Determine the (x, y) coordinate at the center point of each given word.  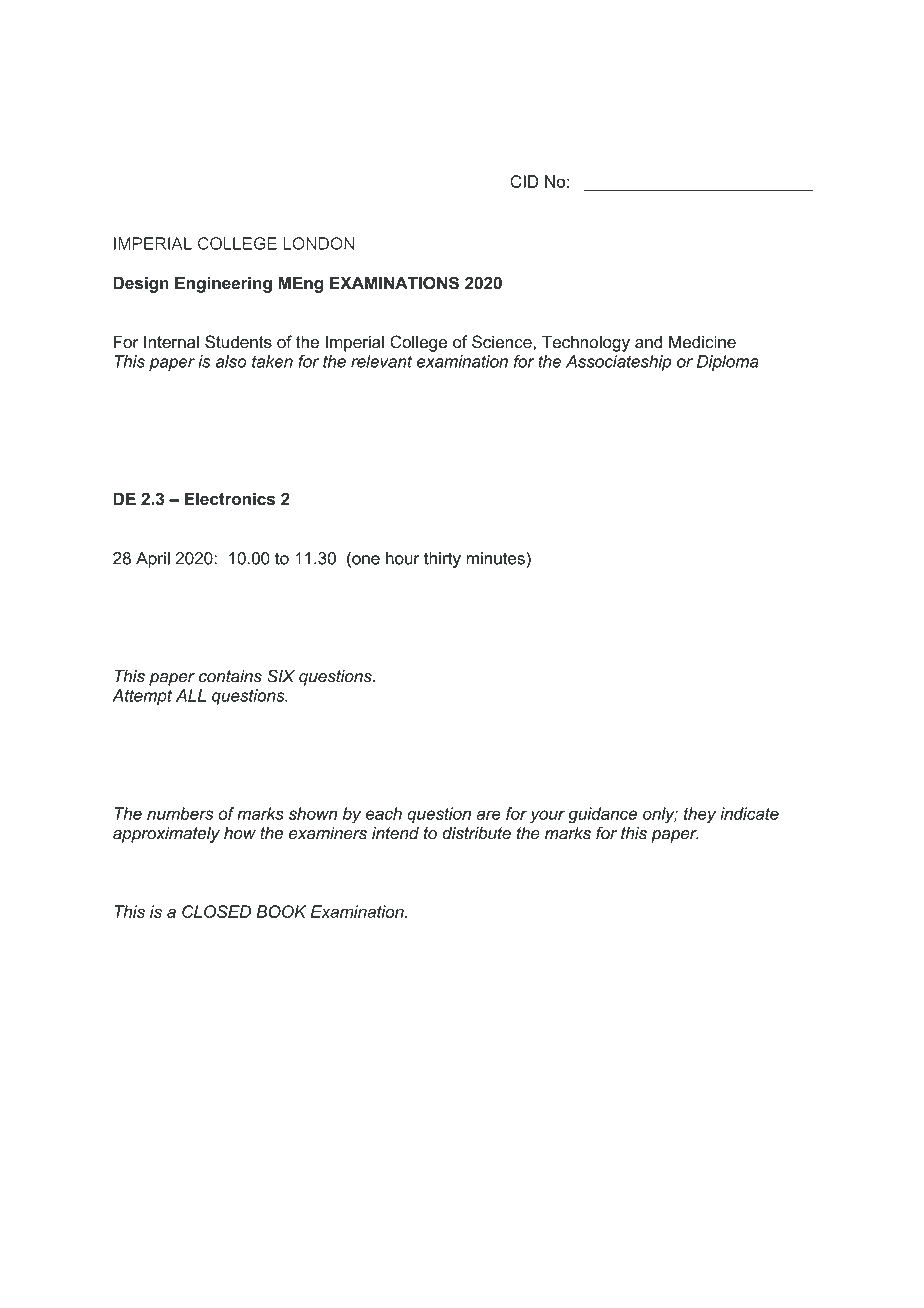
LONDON (318, 243)
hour (403, 558)
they (700, 815)
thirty (442, 560)
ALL (191, 695)
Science (503, 342)
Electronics (230, 499)
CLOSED (216, 911)
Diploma (728, 363)
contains (230, 676)
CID (524, 181)
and (648, 342)
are (488, 815)
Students (238, 342)
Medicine (702, 342)
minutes (496, 558)
